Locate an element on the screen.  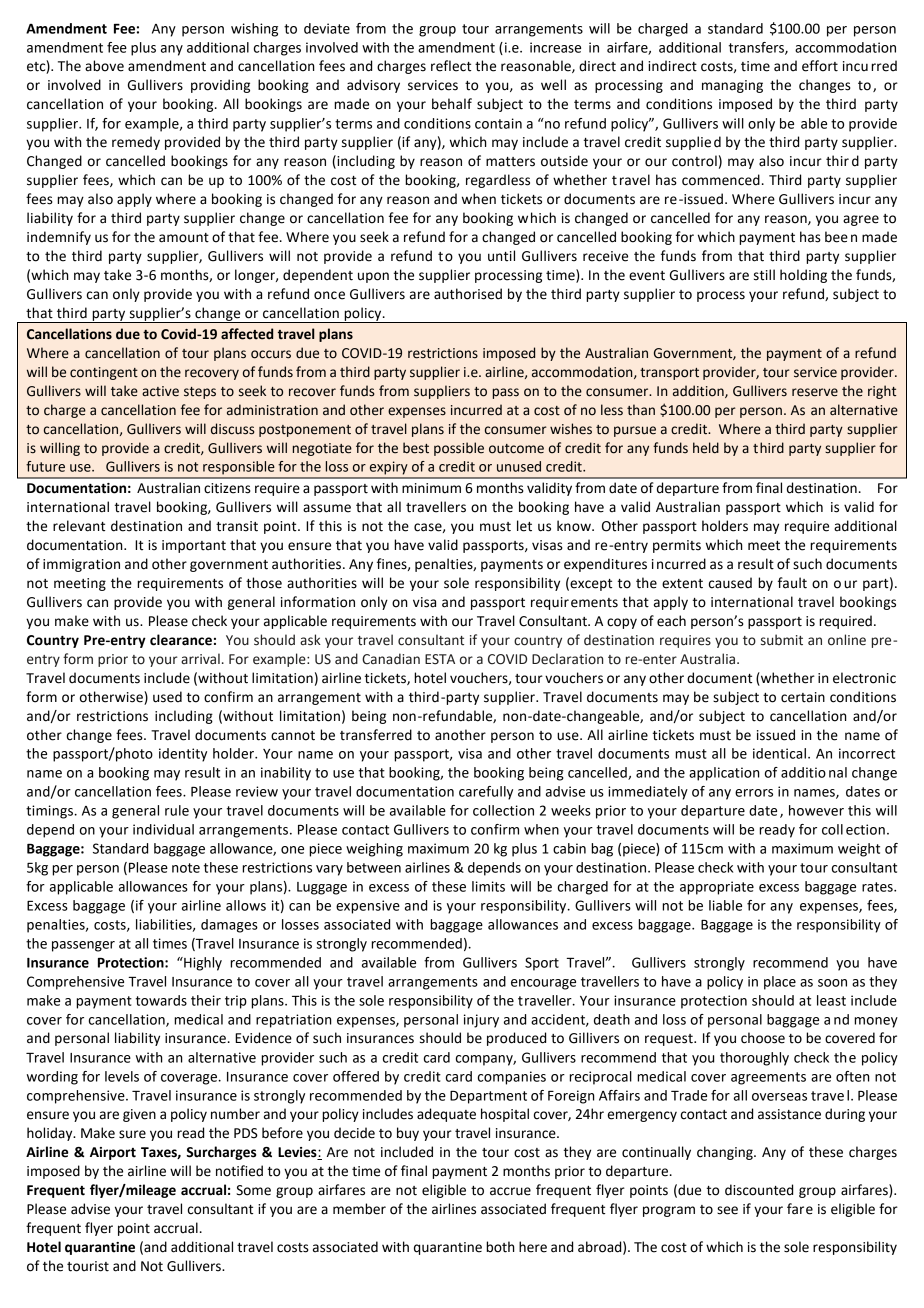
Airport is located at coordinates (113, 1153).
